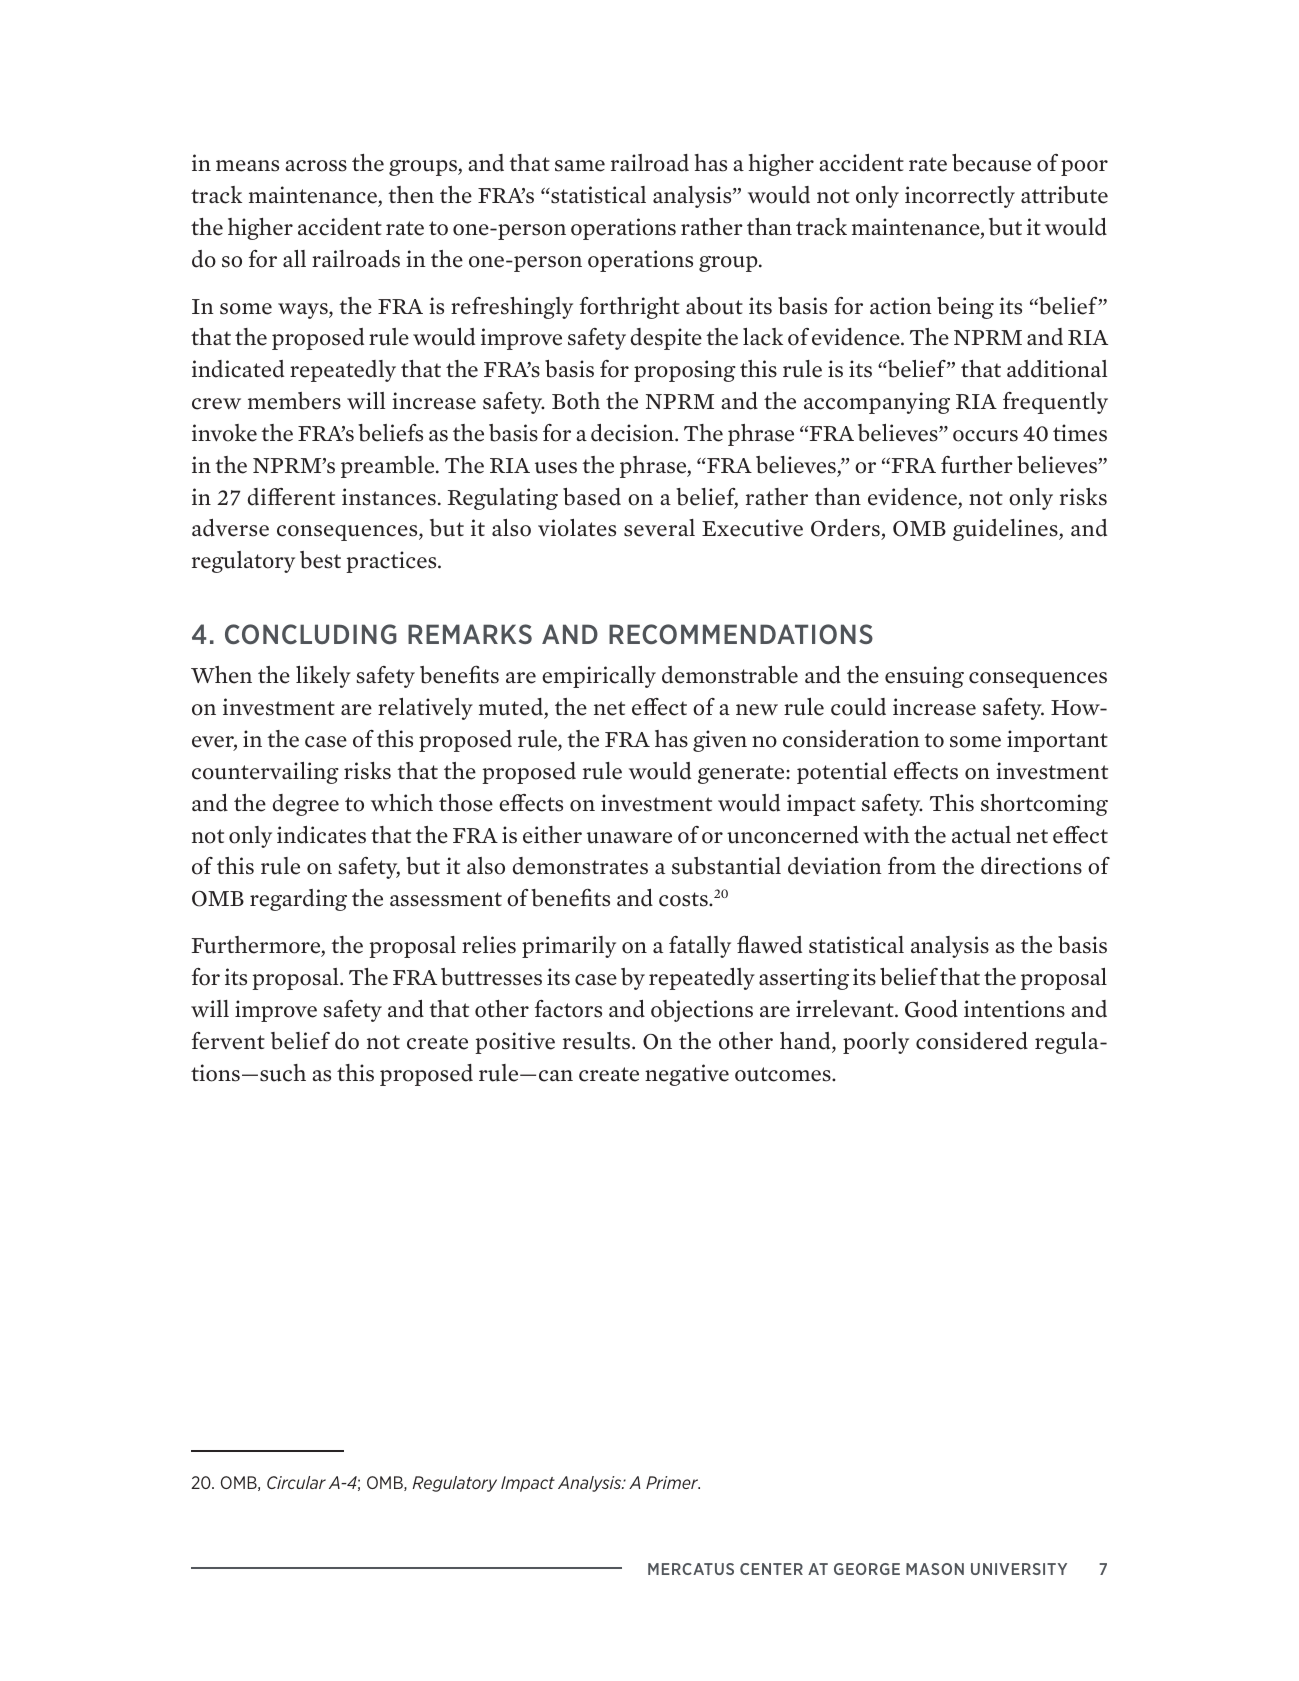 This page has height=1681, width=1299. Describe the element at coordinates (321, 835) in the page. I see `indicates` at that location.
